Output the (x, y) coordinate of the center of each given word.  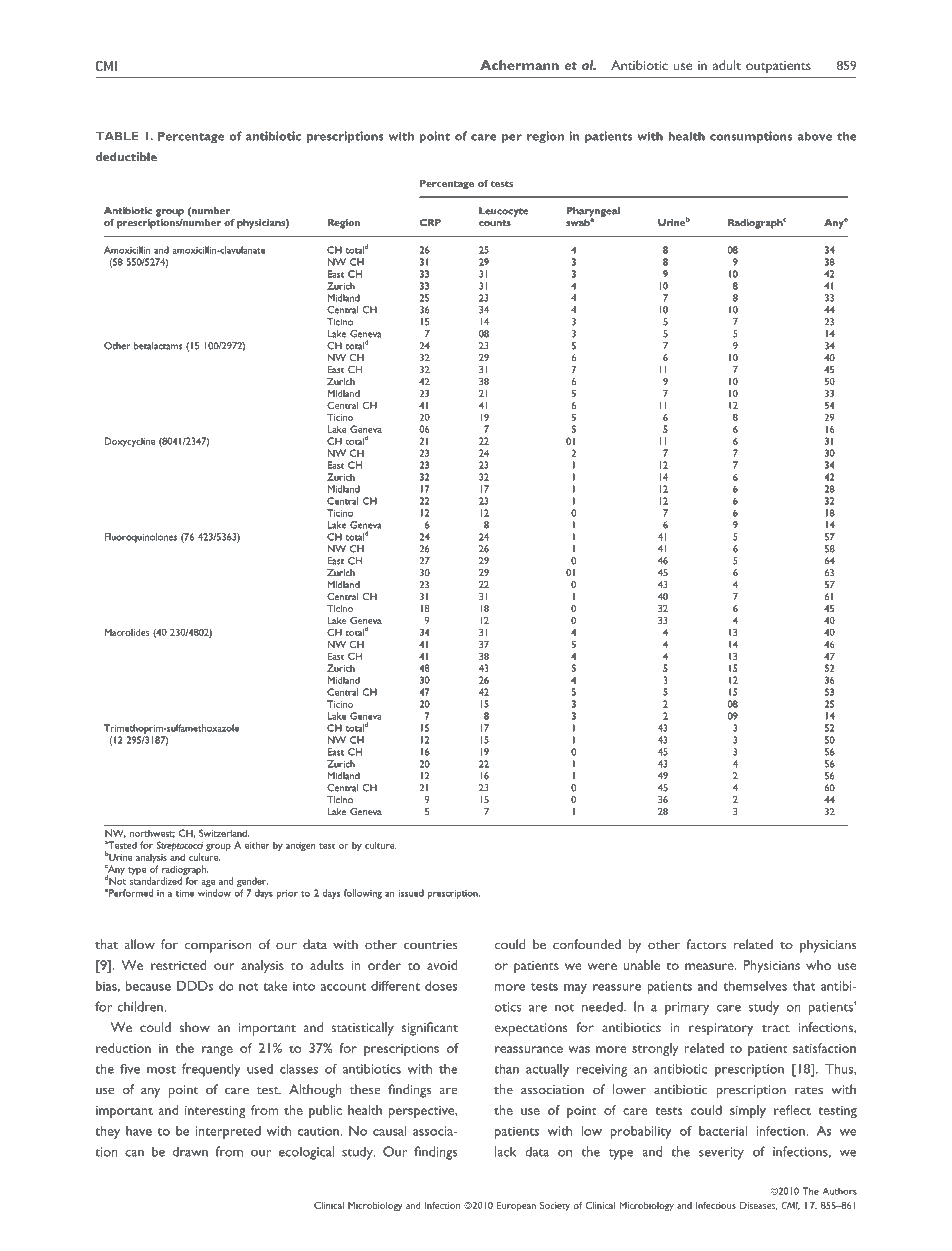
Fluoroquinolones (141, 538)
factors (706, 944)
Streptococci (180, 847)
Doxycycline (130, 442)
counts (495, 223)
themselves (755, 986)
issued (411, 893)
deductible (126, 156)
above (815, 136)
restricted (178, 965)
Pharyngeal (593, 213)
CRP (430, 222)
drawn (190, 1151)
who (818, 965)
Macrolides (127, 632)
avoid (442, 965)
